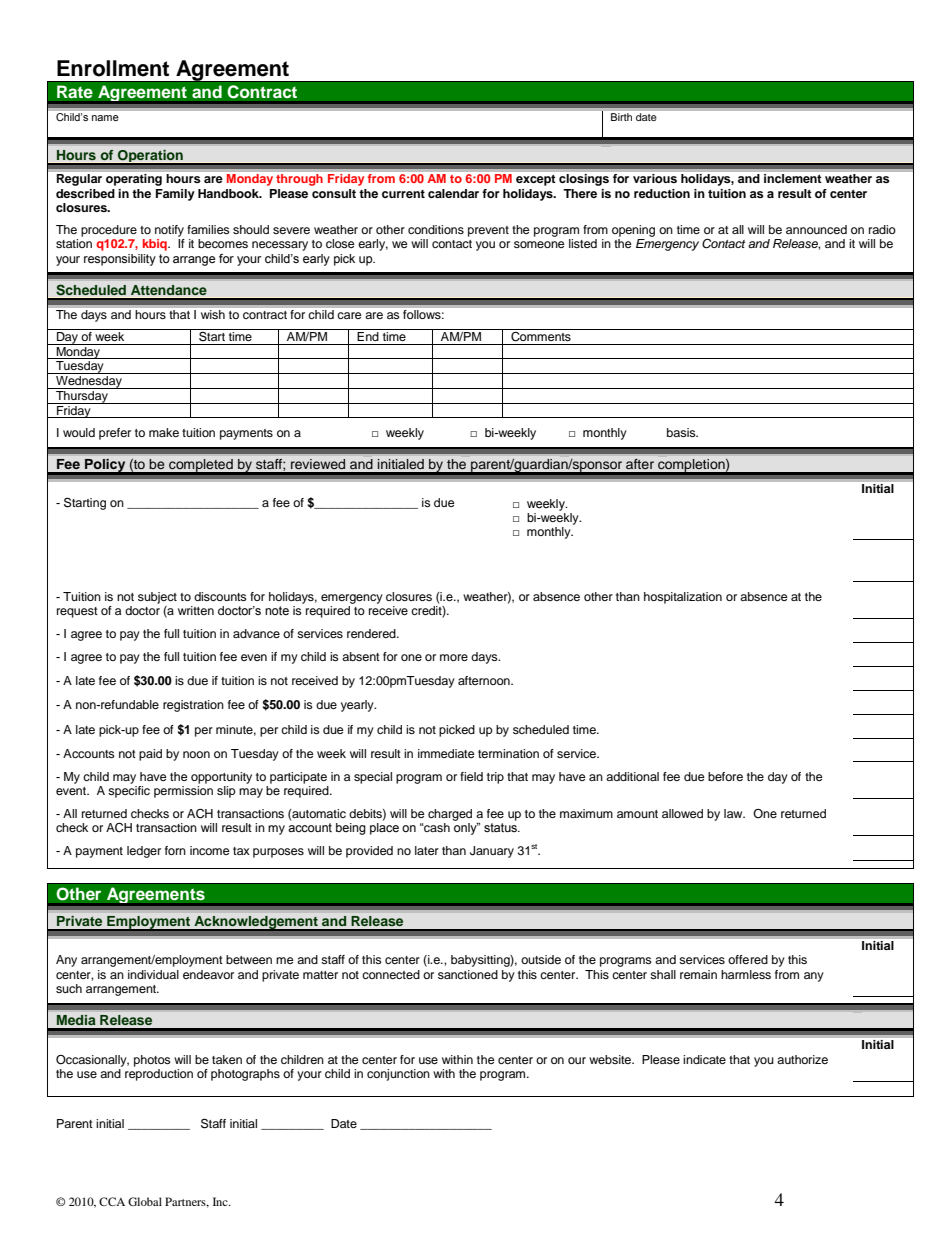 Image resolution: width=952 pixels, height=1233 pixels. What do you see at coordinates (145, 1201) in the document?
I see `Global` at bounding box center [145, 1201].
